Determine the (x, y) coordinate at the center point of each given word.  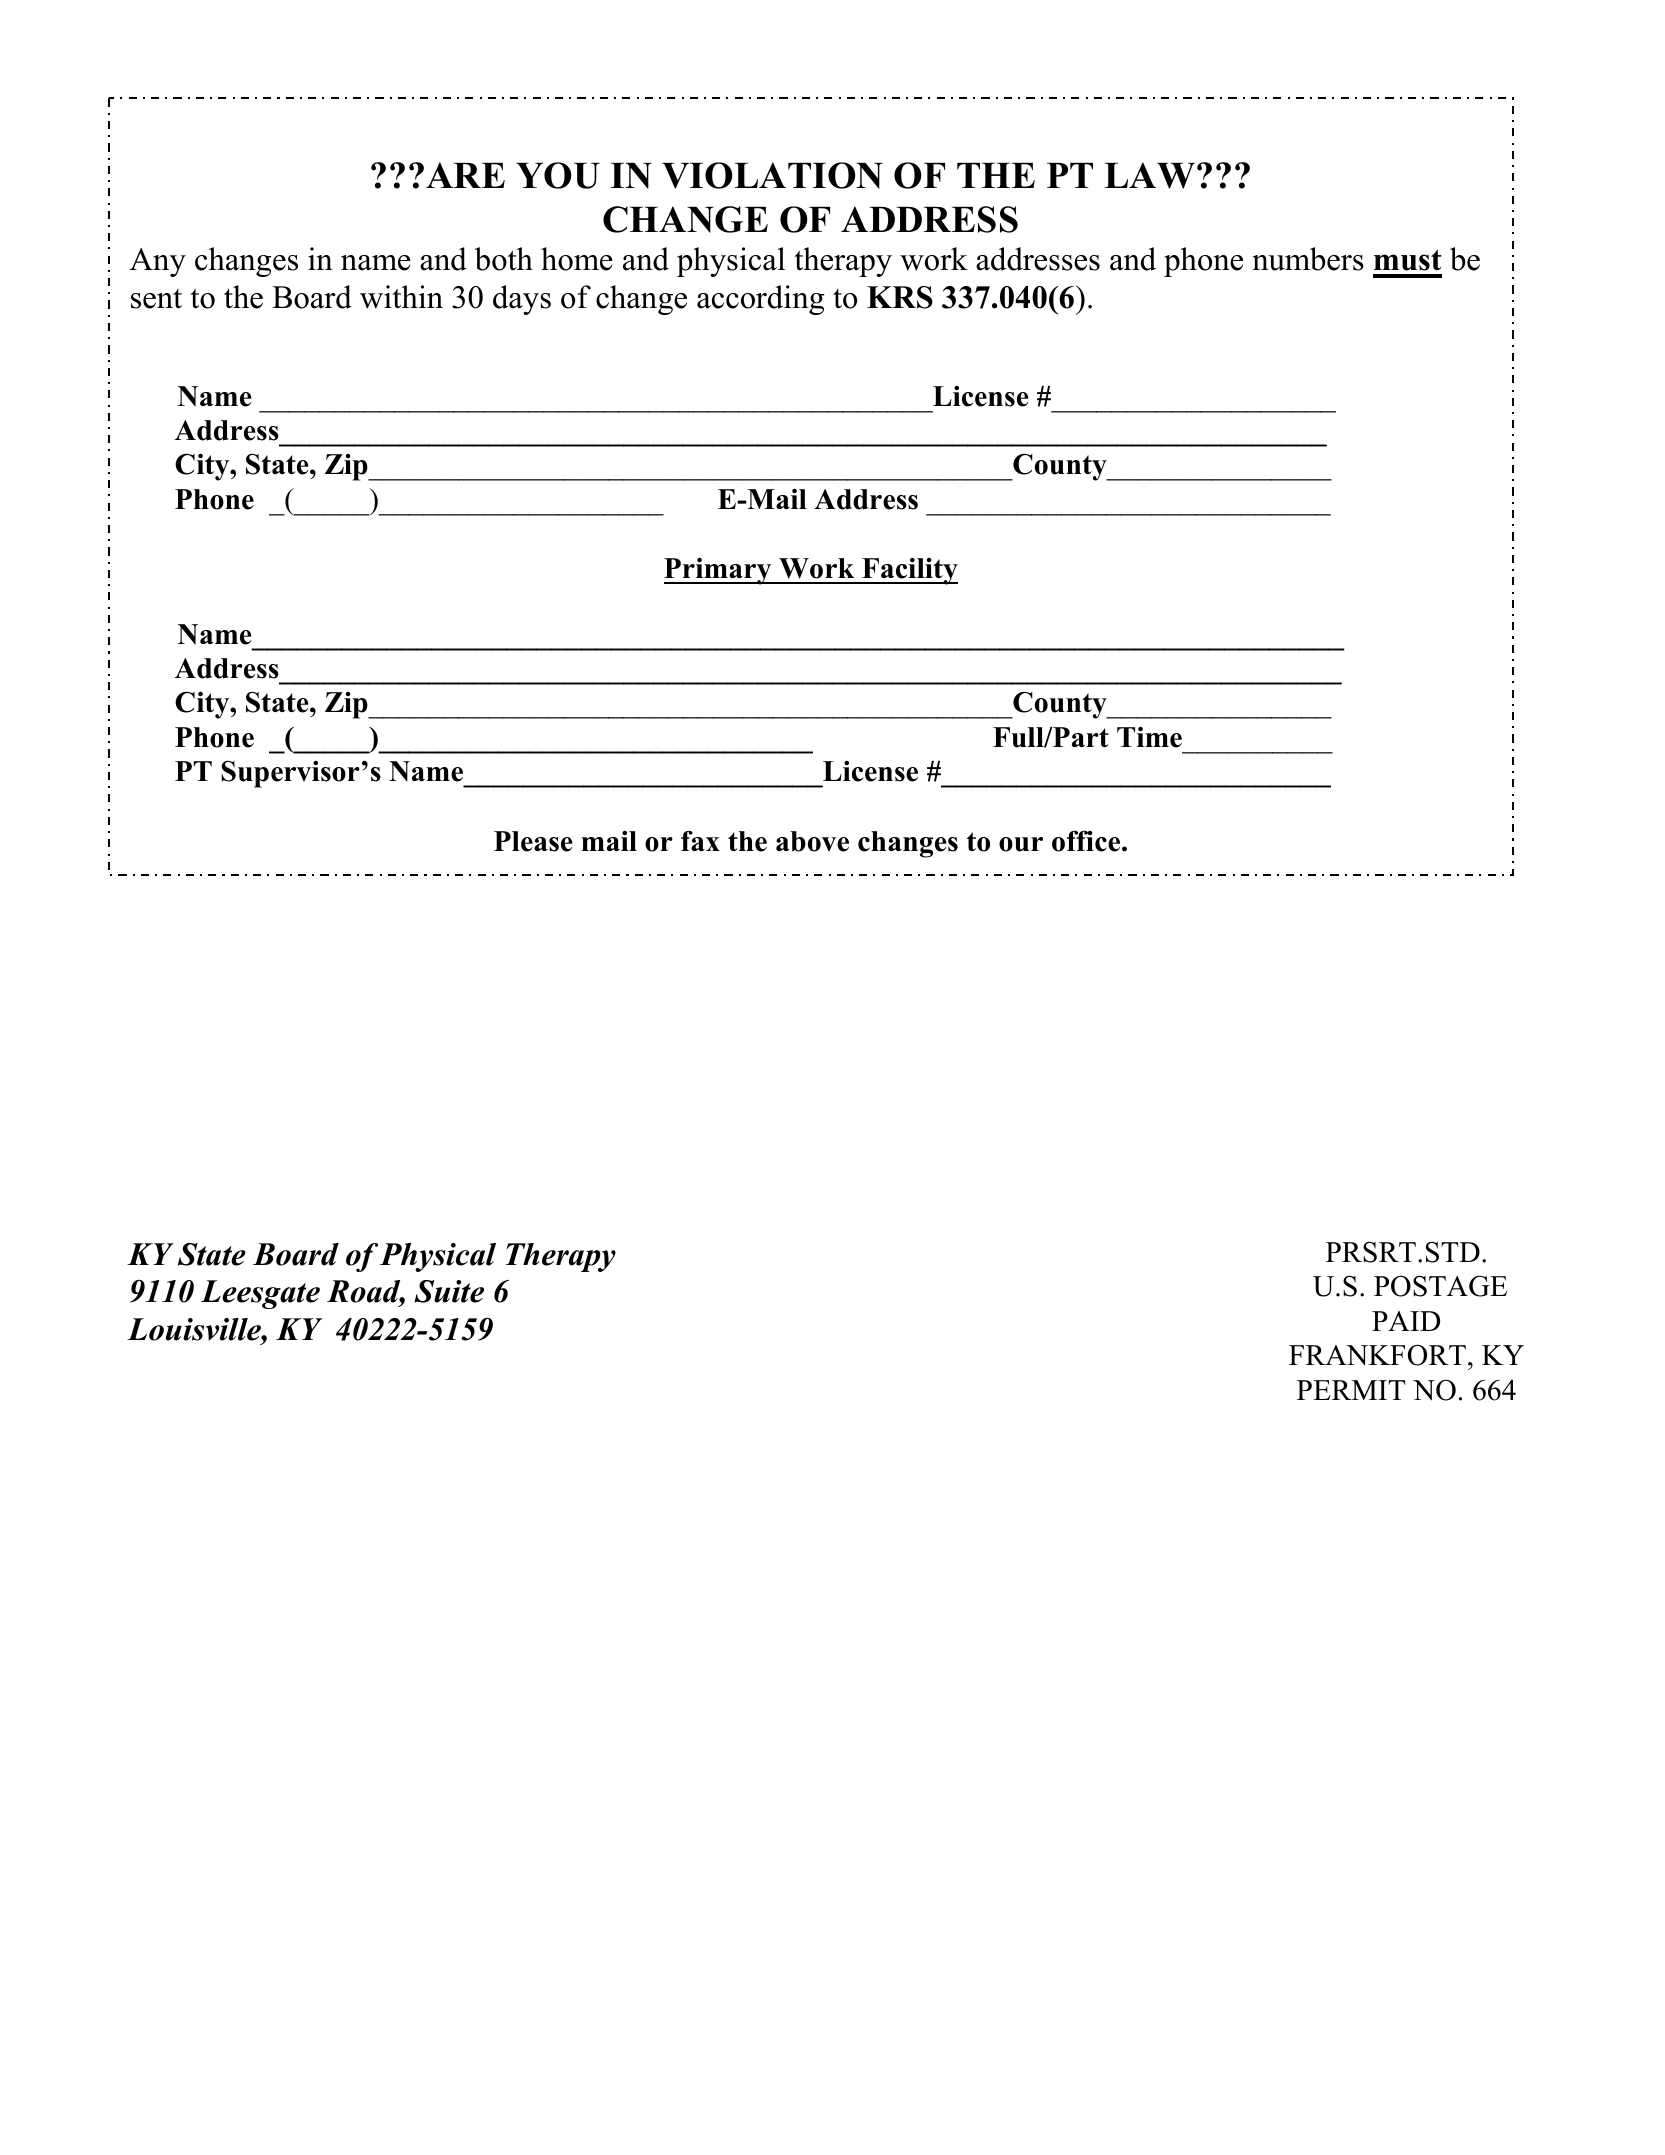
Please (533, 841)
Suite (449, 1291)
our (1021, 844)
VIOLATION (772, 175)
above (812, 841)
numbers (1308, 259)
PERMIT (1351, 1390)
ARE (465, 175)
